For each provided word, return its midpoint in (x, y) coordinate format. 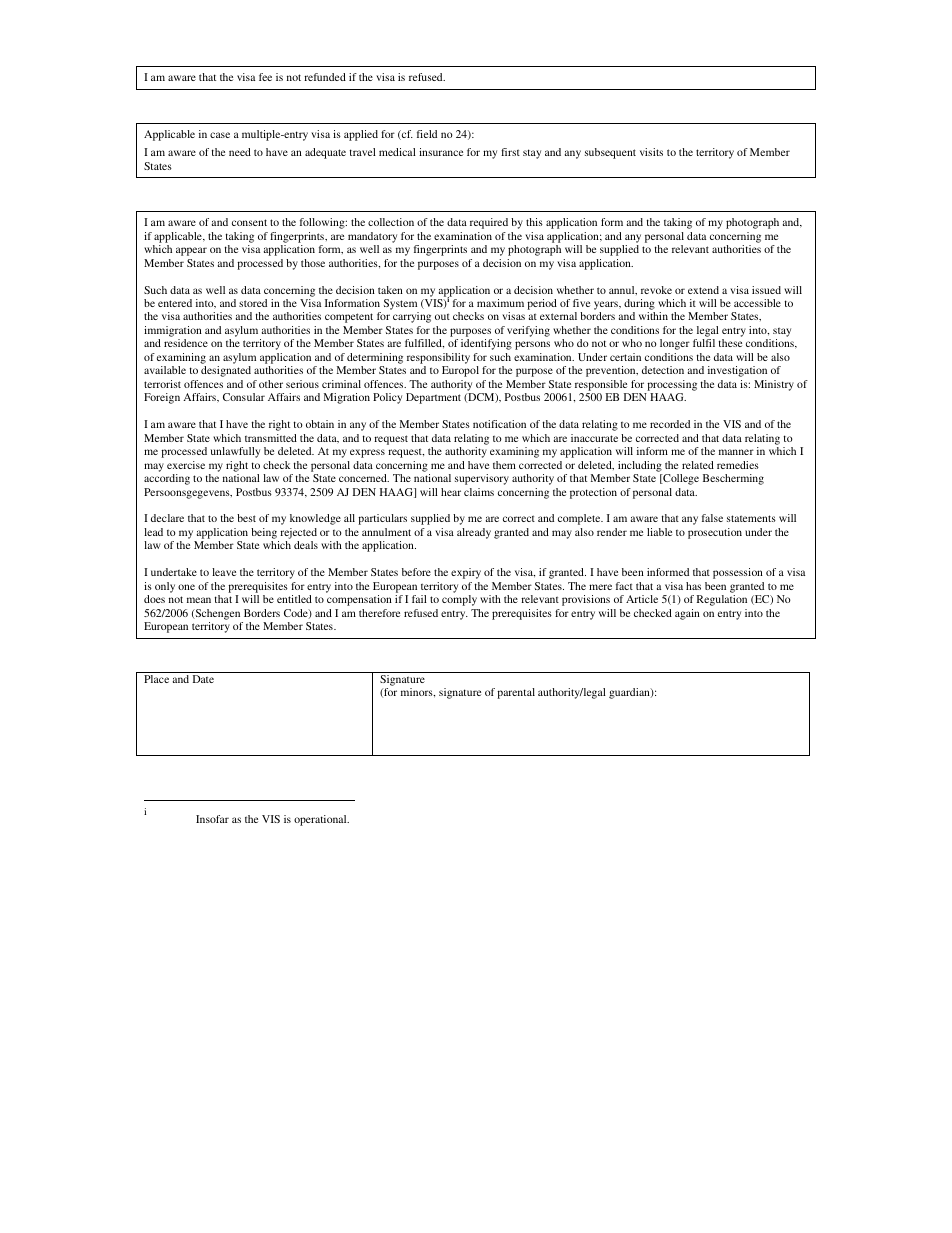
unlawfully (235, 452)
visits (651, 152)
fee (265, 77)
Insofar (212, 819)
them (504, 465)
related (698, 465)
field (427, 134)
